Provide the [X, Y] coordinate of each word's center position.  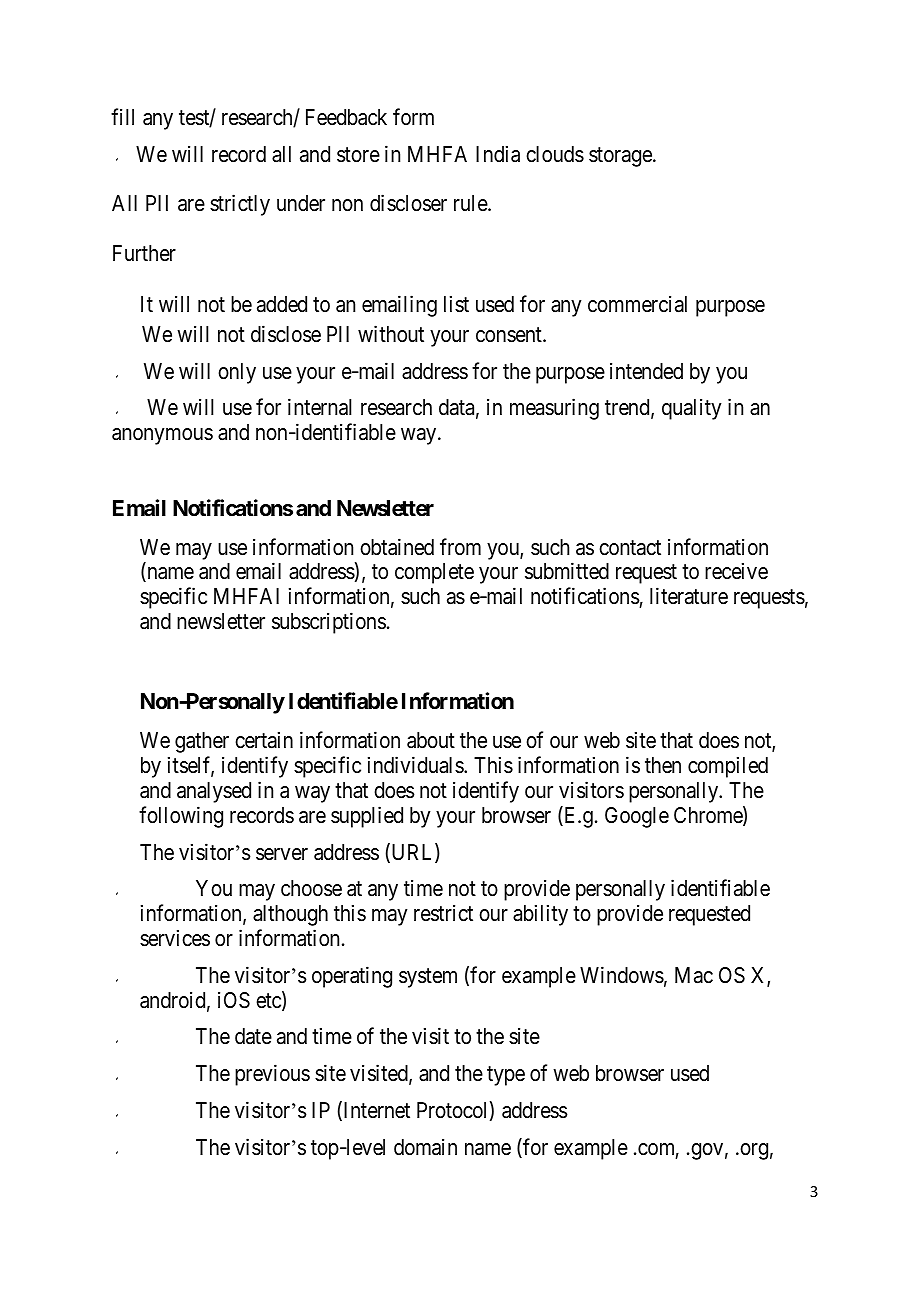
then [663, 765]
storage [621, 157]
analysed [214, 792]
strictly [240, 205]
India [498, 154]
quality [691, 409]
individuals [416, 765]
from [460, 547]
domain [425, 1147]
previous [272, 1075]
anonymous [162, 436]
